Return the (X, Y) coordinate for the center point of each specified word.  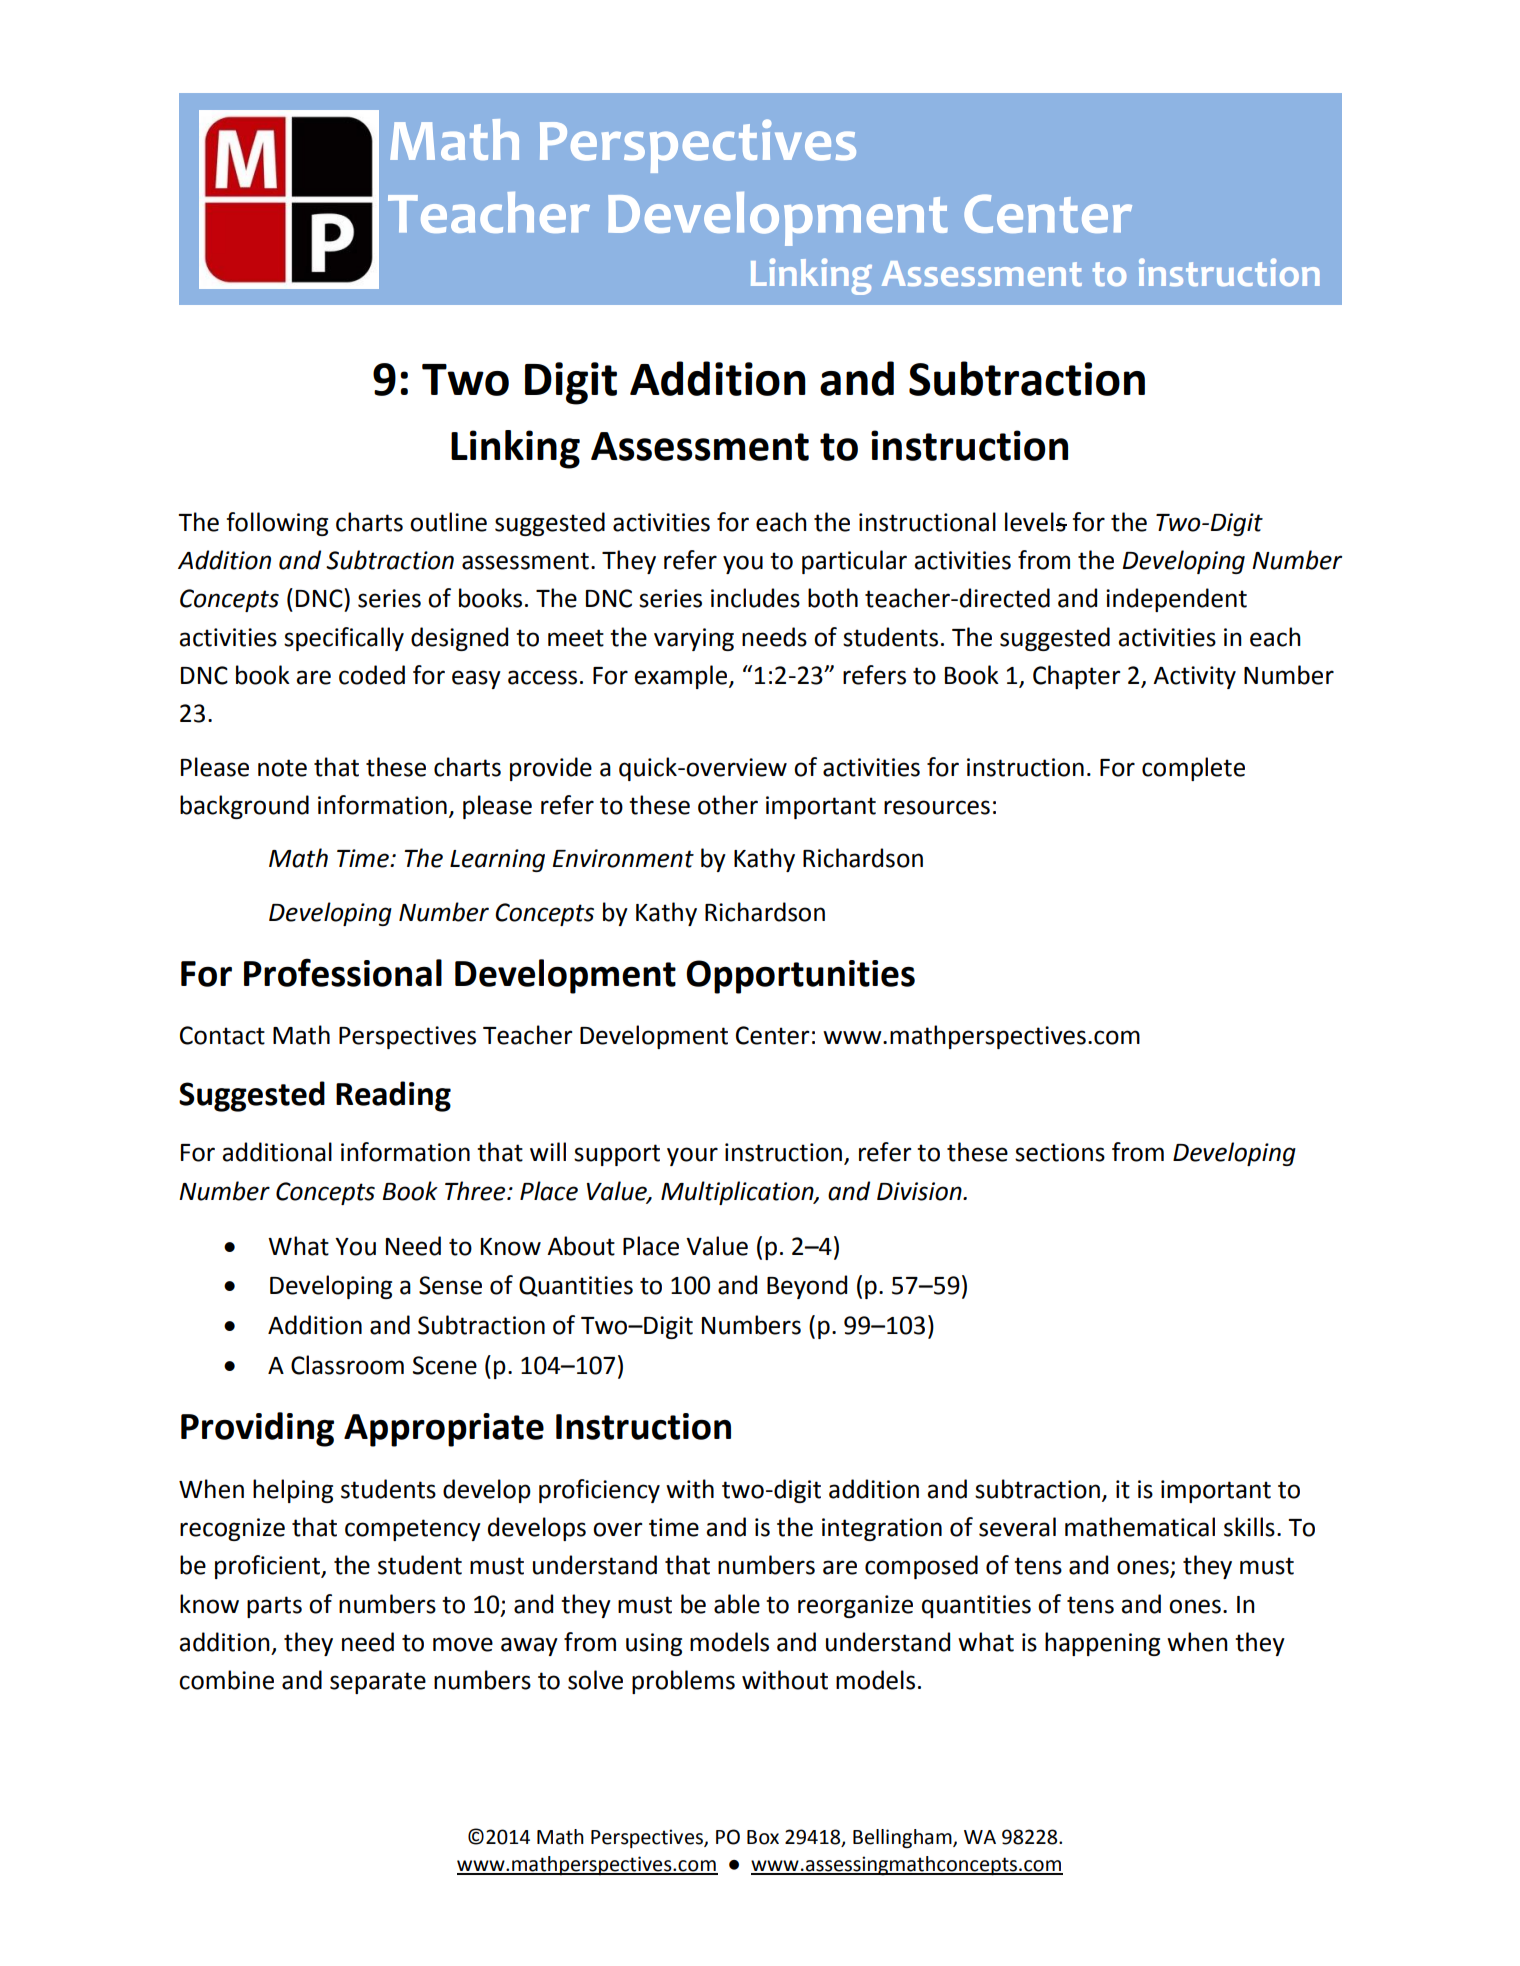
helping (293, 1491)
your (692, 1156)
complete (1193, 769)
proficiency (599, 1491)
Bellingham (903, 1839)
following (277, 524)
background (244, 807)
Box (763, 1837)
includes (755, 598)
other (728, 805)
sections (1060, 1152)
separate (378, 1683)
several (1017, 1527)
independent (1176, 600)
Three (476, 1191)
